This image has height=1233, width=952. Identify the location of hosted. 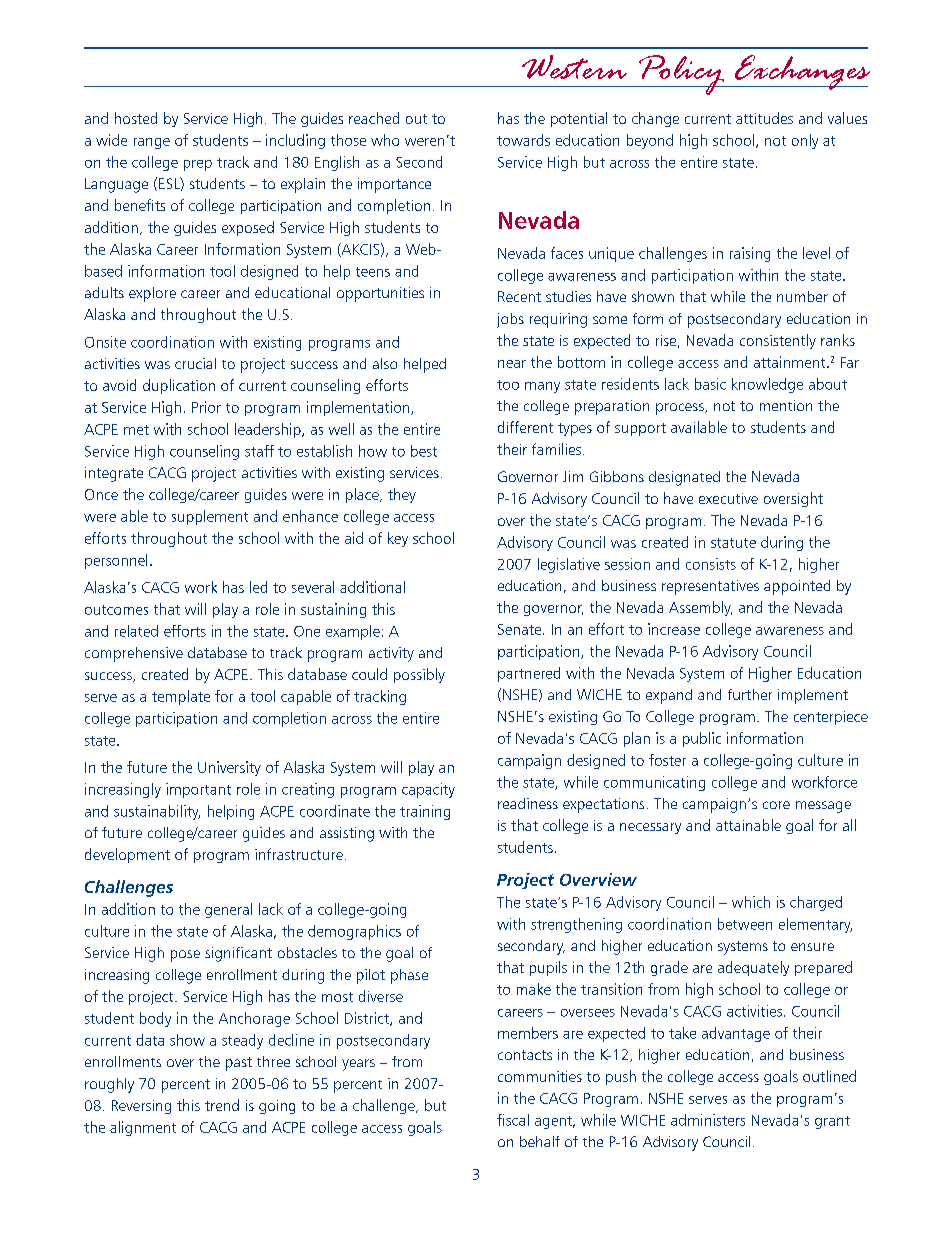
(136, 118).
